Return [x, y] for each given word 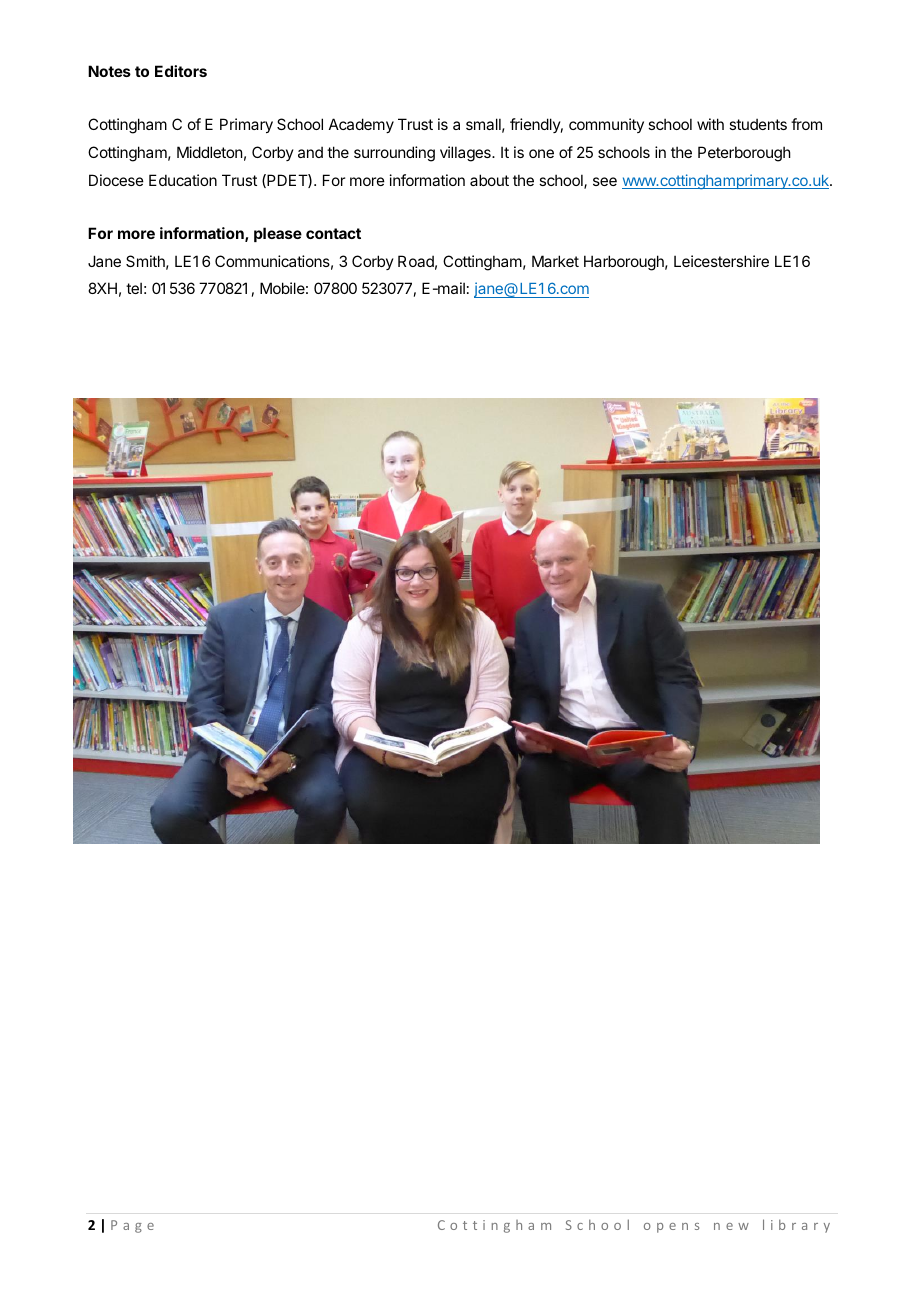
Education [183, 180]
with [710, 124]
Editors [181, 71]
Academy [361, 125]
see [605, 181]
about [489, 180]
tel [134, 288]
